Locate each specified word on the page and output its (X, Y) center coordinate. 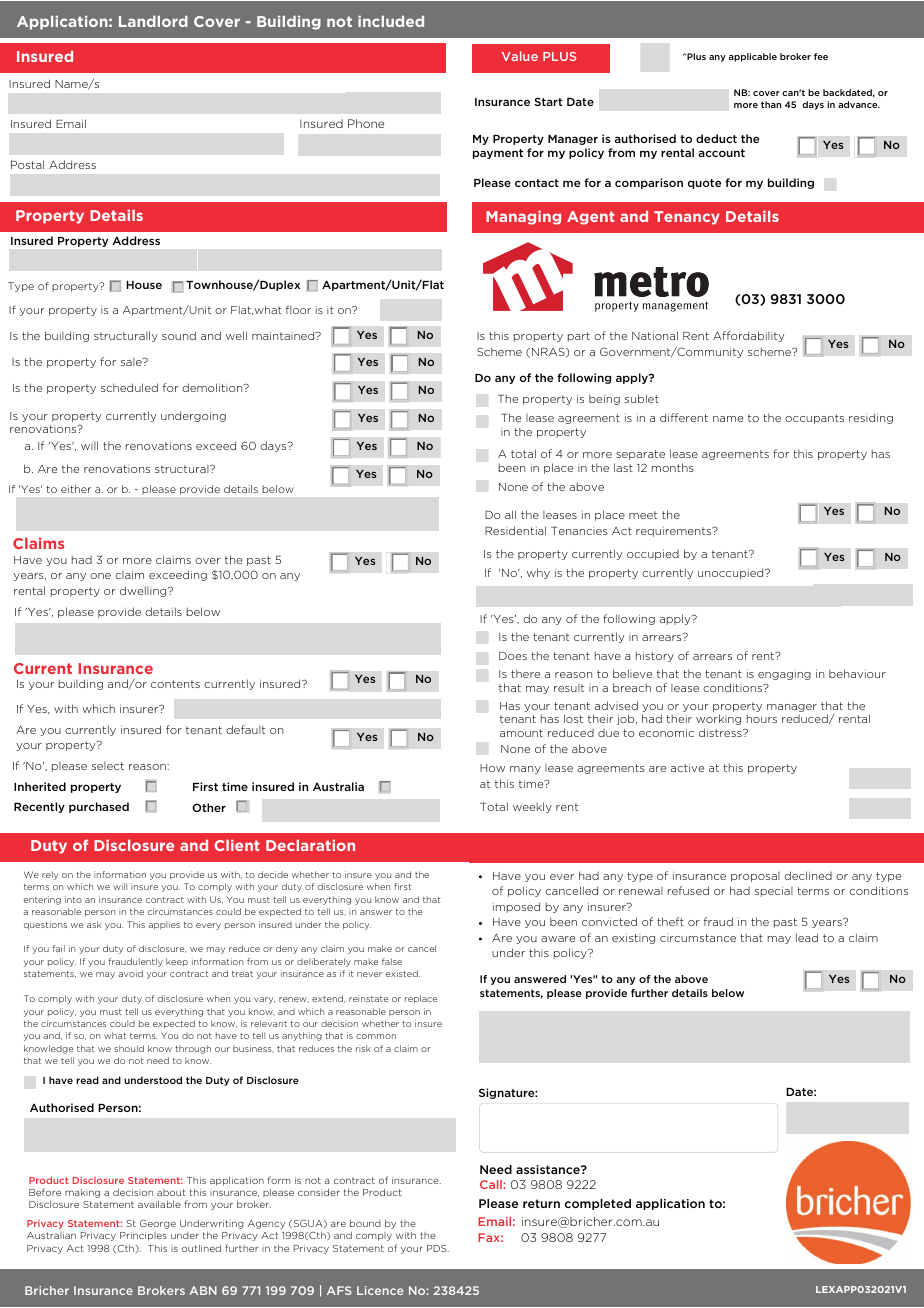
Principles (143, 1236)
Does (513, 656)
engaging (784, 675)
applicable (753, 57)
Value (520, 56)
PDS (438, 1248)
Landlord (153, 21)
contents (175, 684)
